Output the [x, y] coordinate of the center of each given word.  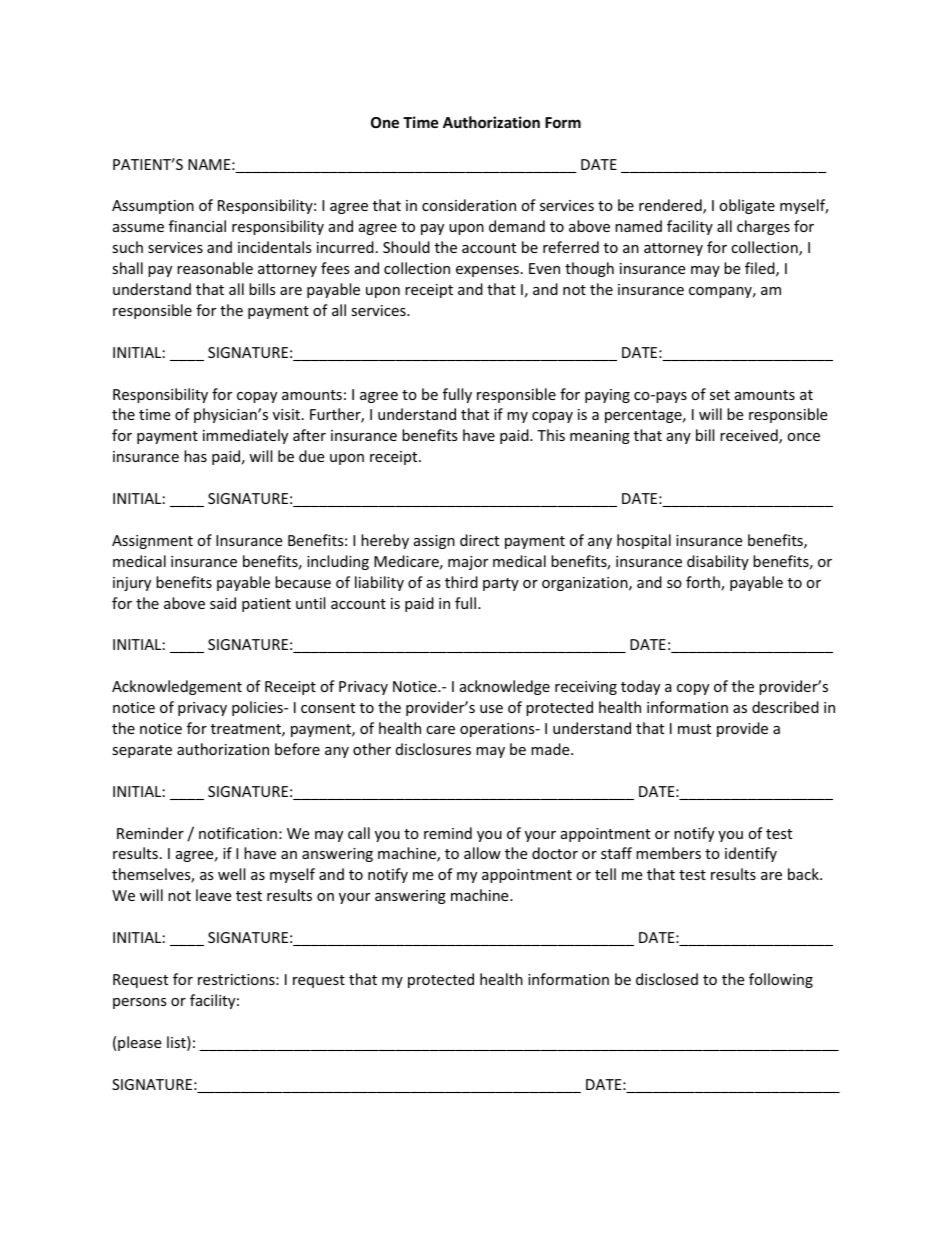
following [781, 980]
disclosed [667, 979]
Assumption [153, 207]
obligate [747, 206]
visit [288, 414]
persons [140, 1003]
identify [751, 854]
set [720, 395]
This [551, 435]
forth [704, 583]
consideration [469, 205]
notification [238, 833]
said [223, 603]
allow [482, 853]
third [461, 582]
